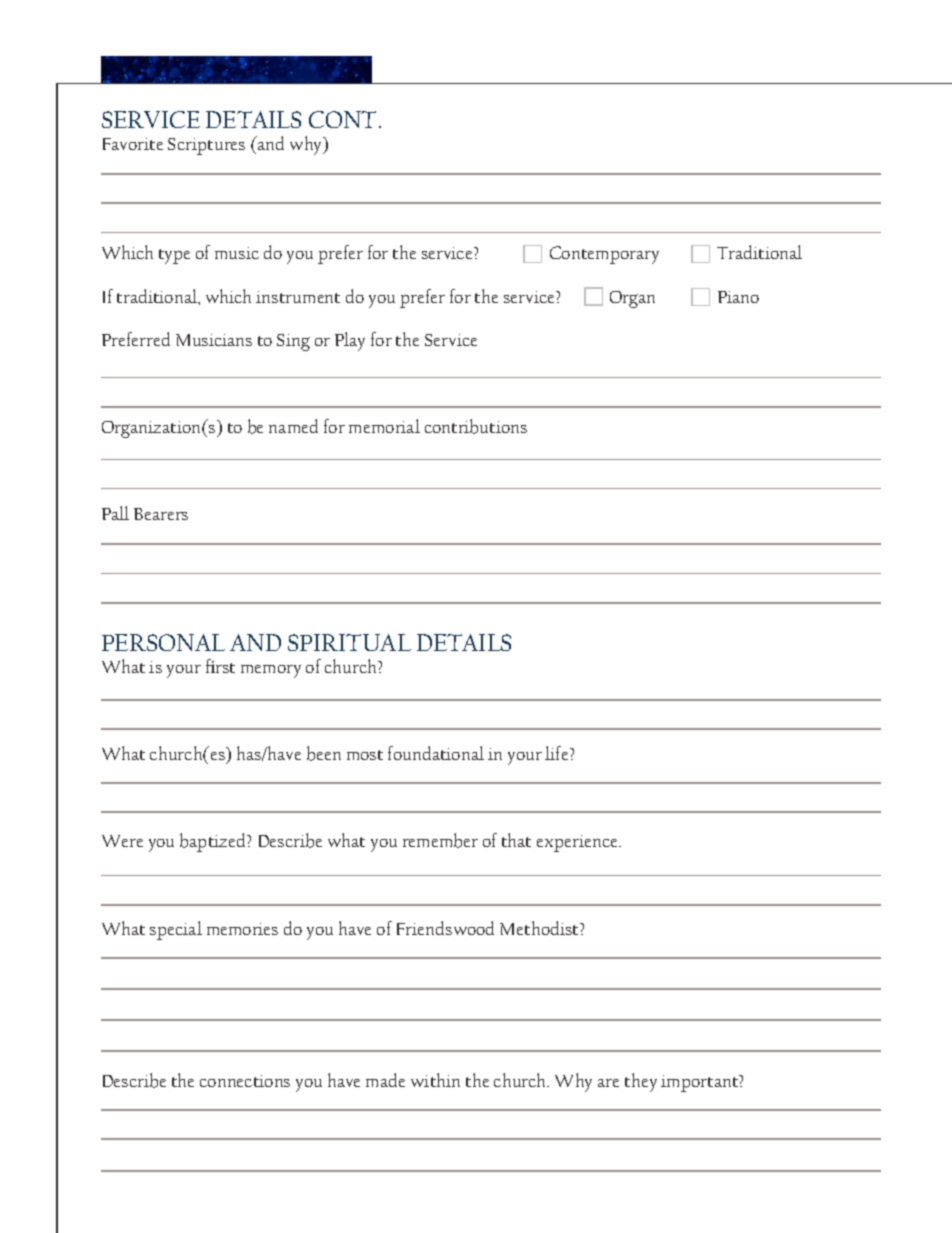 The image size is (952, 1233). Describe the element at coordinates (436, 753) in the page. I see `foundational` at that location.
